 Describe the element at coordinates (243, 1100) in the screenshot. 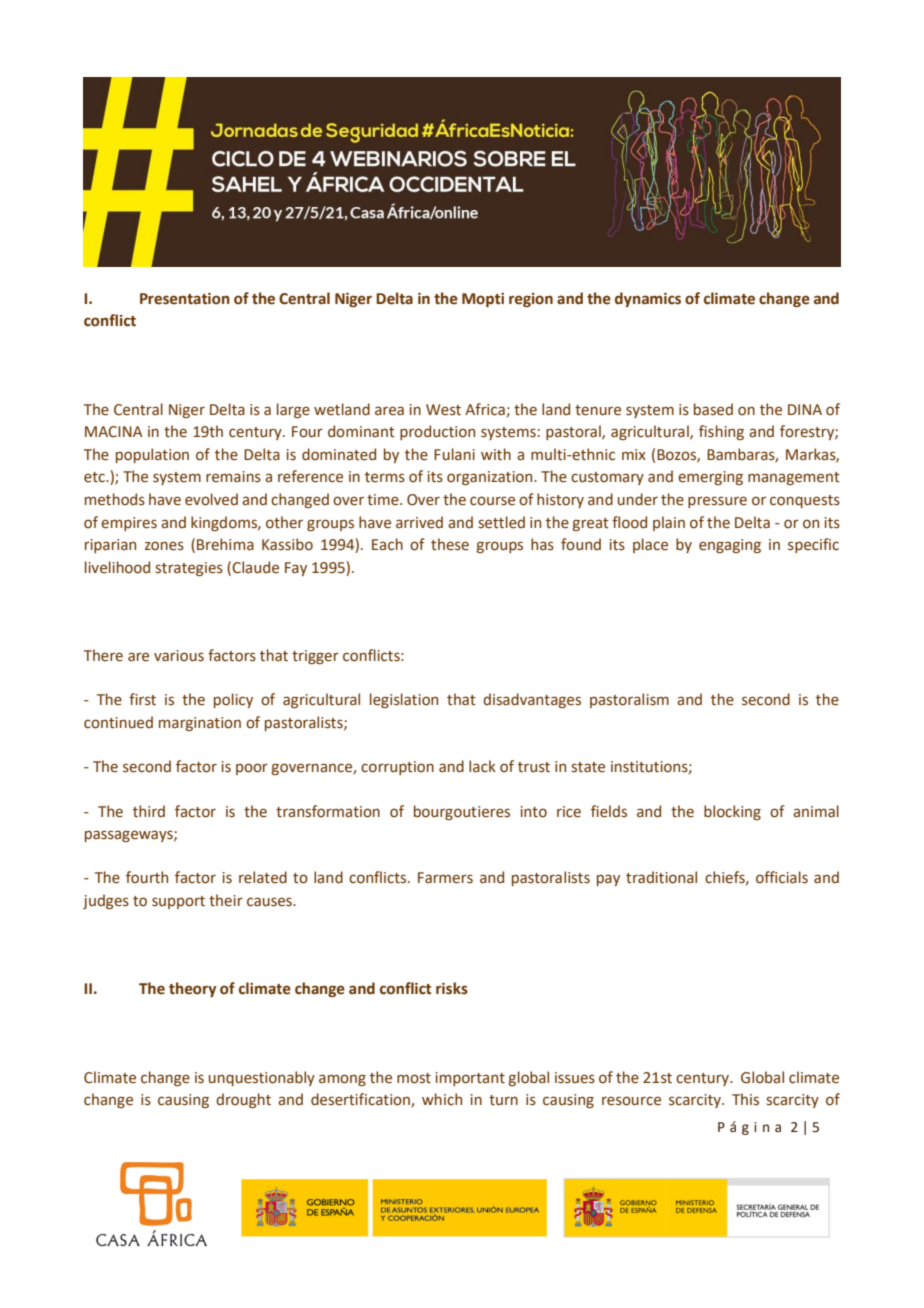

I see `drought` at that location.
